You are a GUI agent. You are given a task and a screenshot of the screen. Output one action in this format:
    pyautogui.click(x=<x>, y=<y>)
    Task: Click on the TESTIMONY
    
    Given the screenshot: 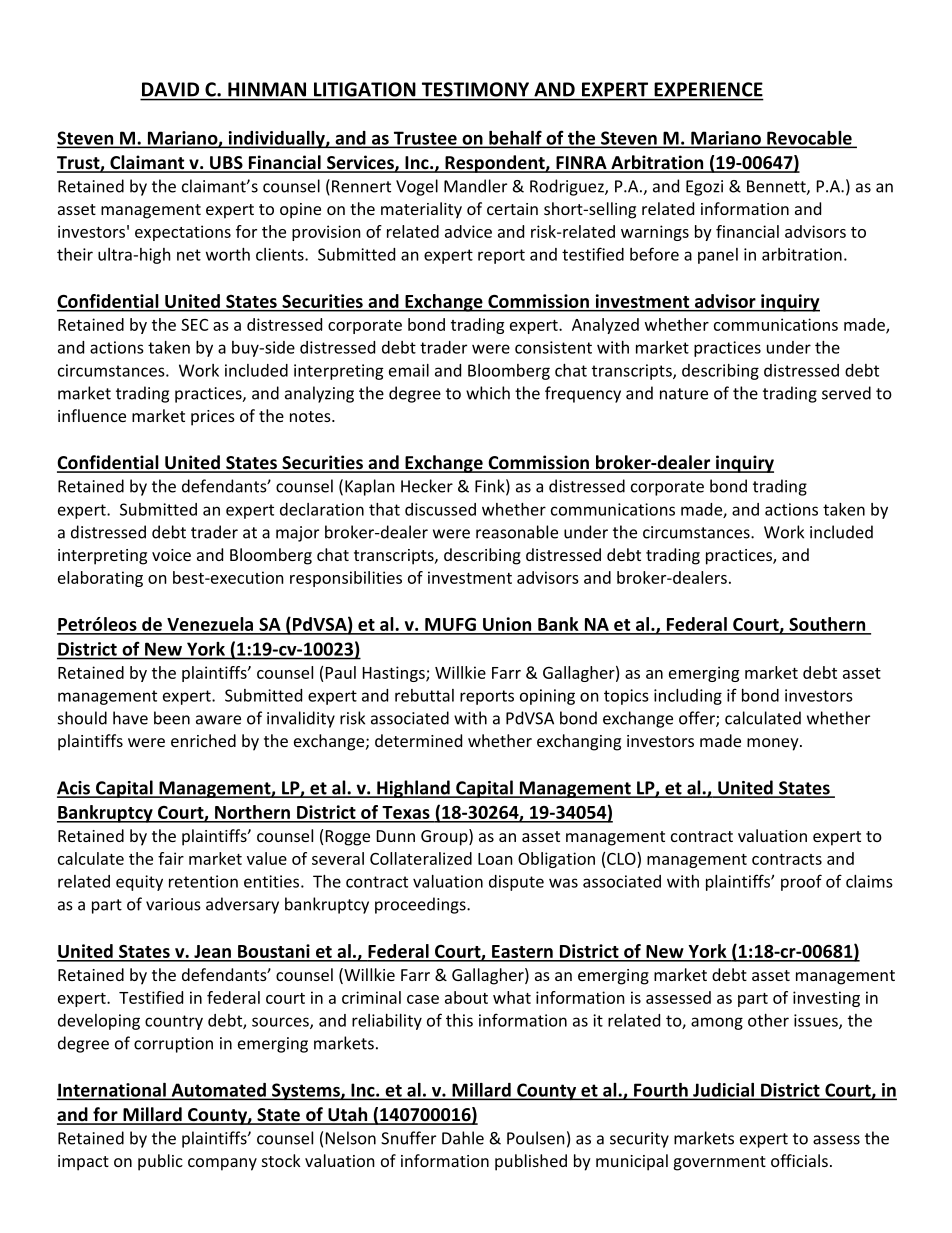 What is the action you would take?
    pyautogui.click(x=475, y=89)
